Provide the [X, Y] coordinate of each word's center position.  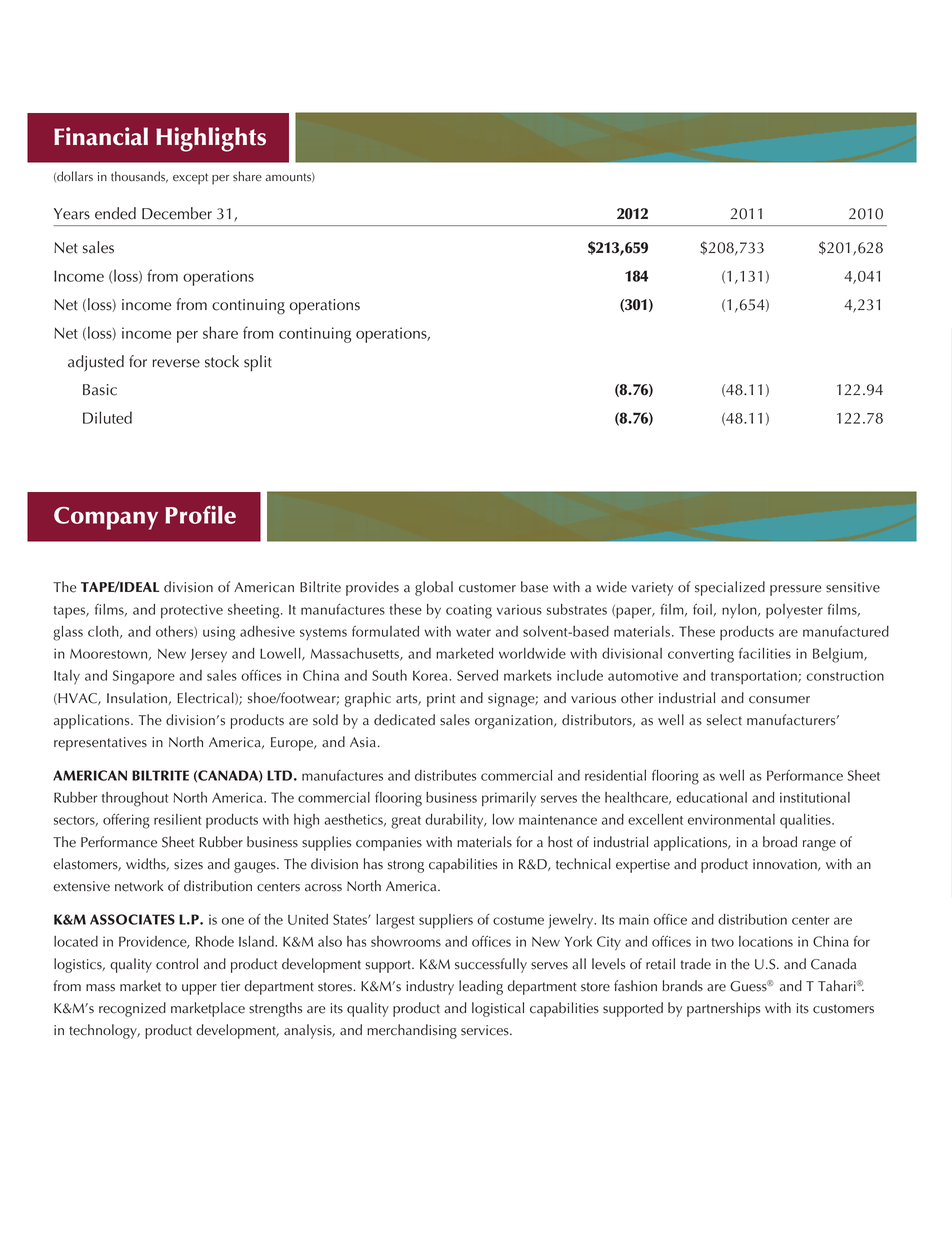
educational [711, 797]
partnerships [723, 1009]
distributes [446, 775]
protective [192, 611]
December [177, 213]
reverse [176, 363]
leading [481, 987]
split [258, 363]
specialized [730, 588]
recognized [132, 1009]
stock [222, 361]
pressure [795, 590]
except [190, 179]
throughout [135, 799]
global [434, 588]
